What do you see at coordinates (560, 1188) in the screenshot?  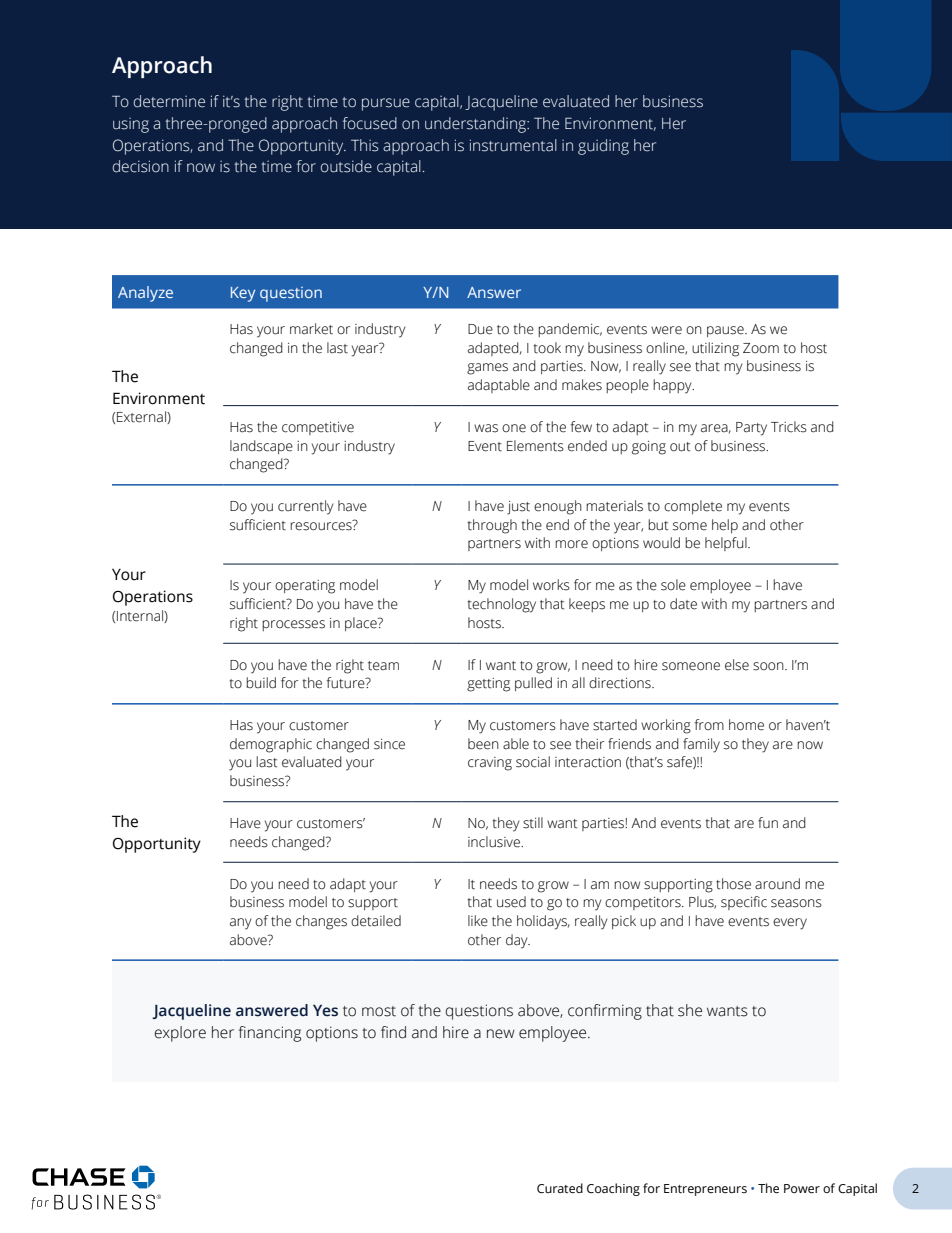 I see `Curated` at bounding box center [560, 1188].
